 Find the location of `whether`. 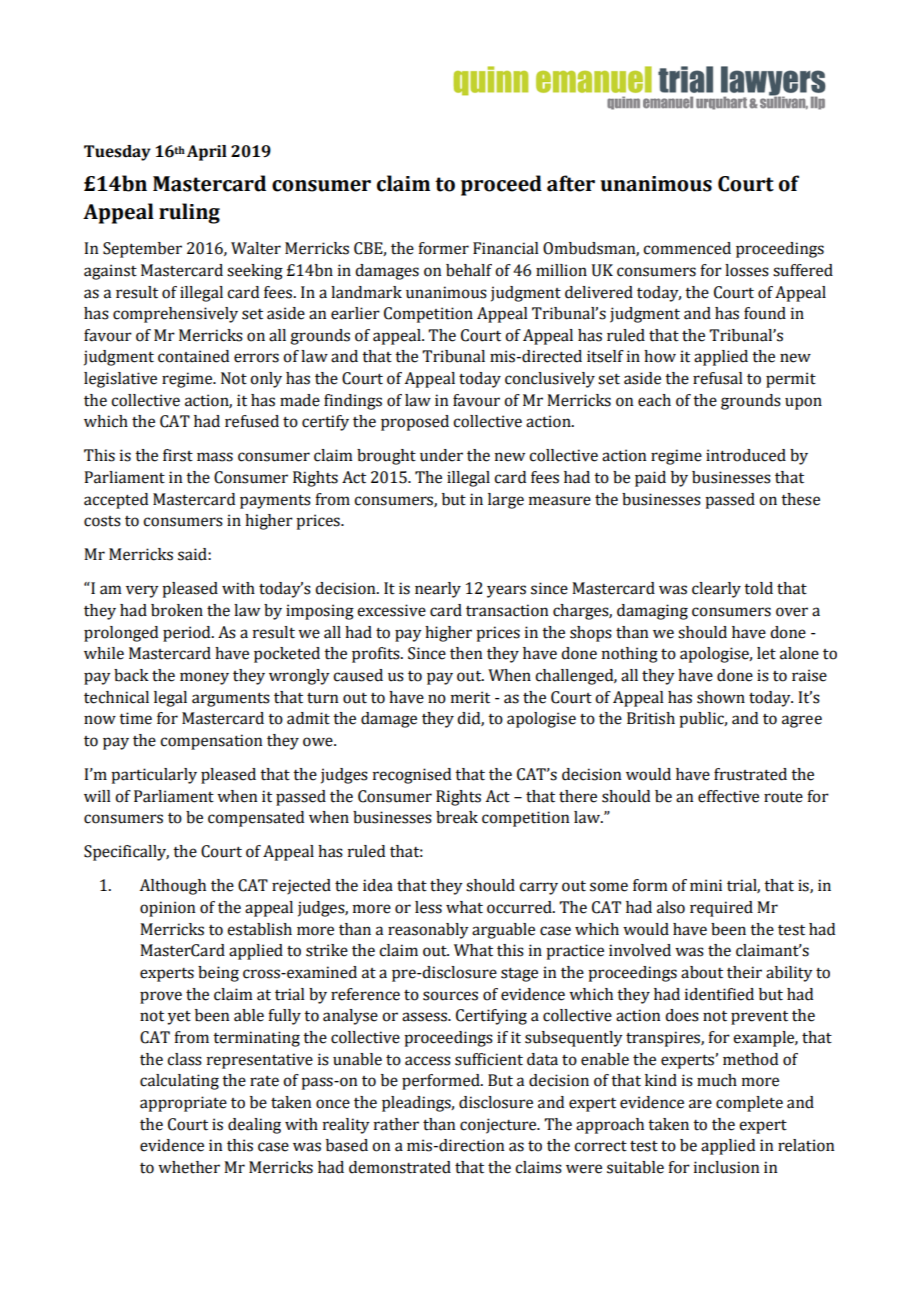

whether is located at coordinates (189, 1167).
